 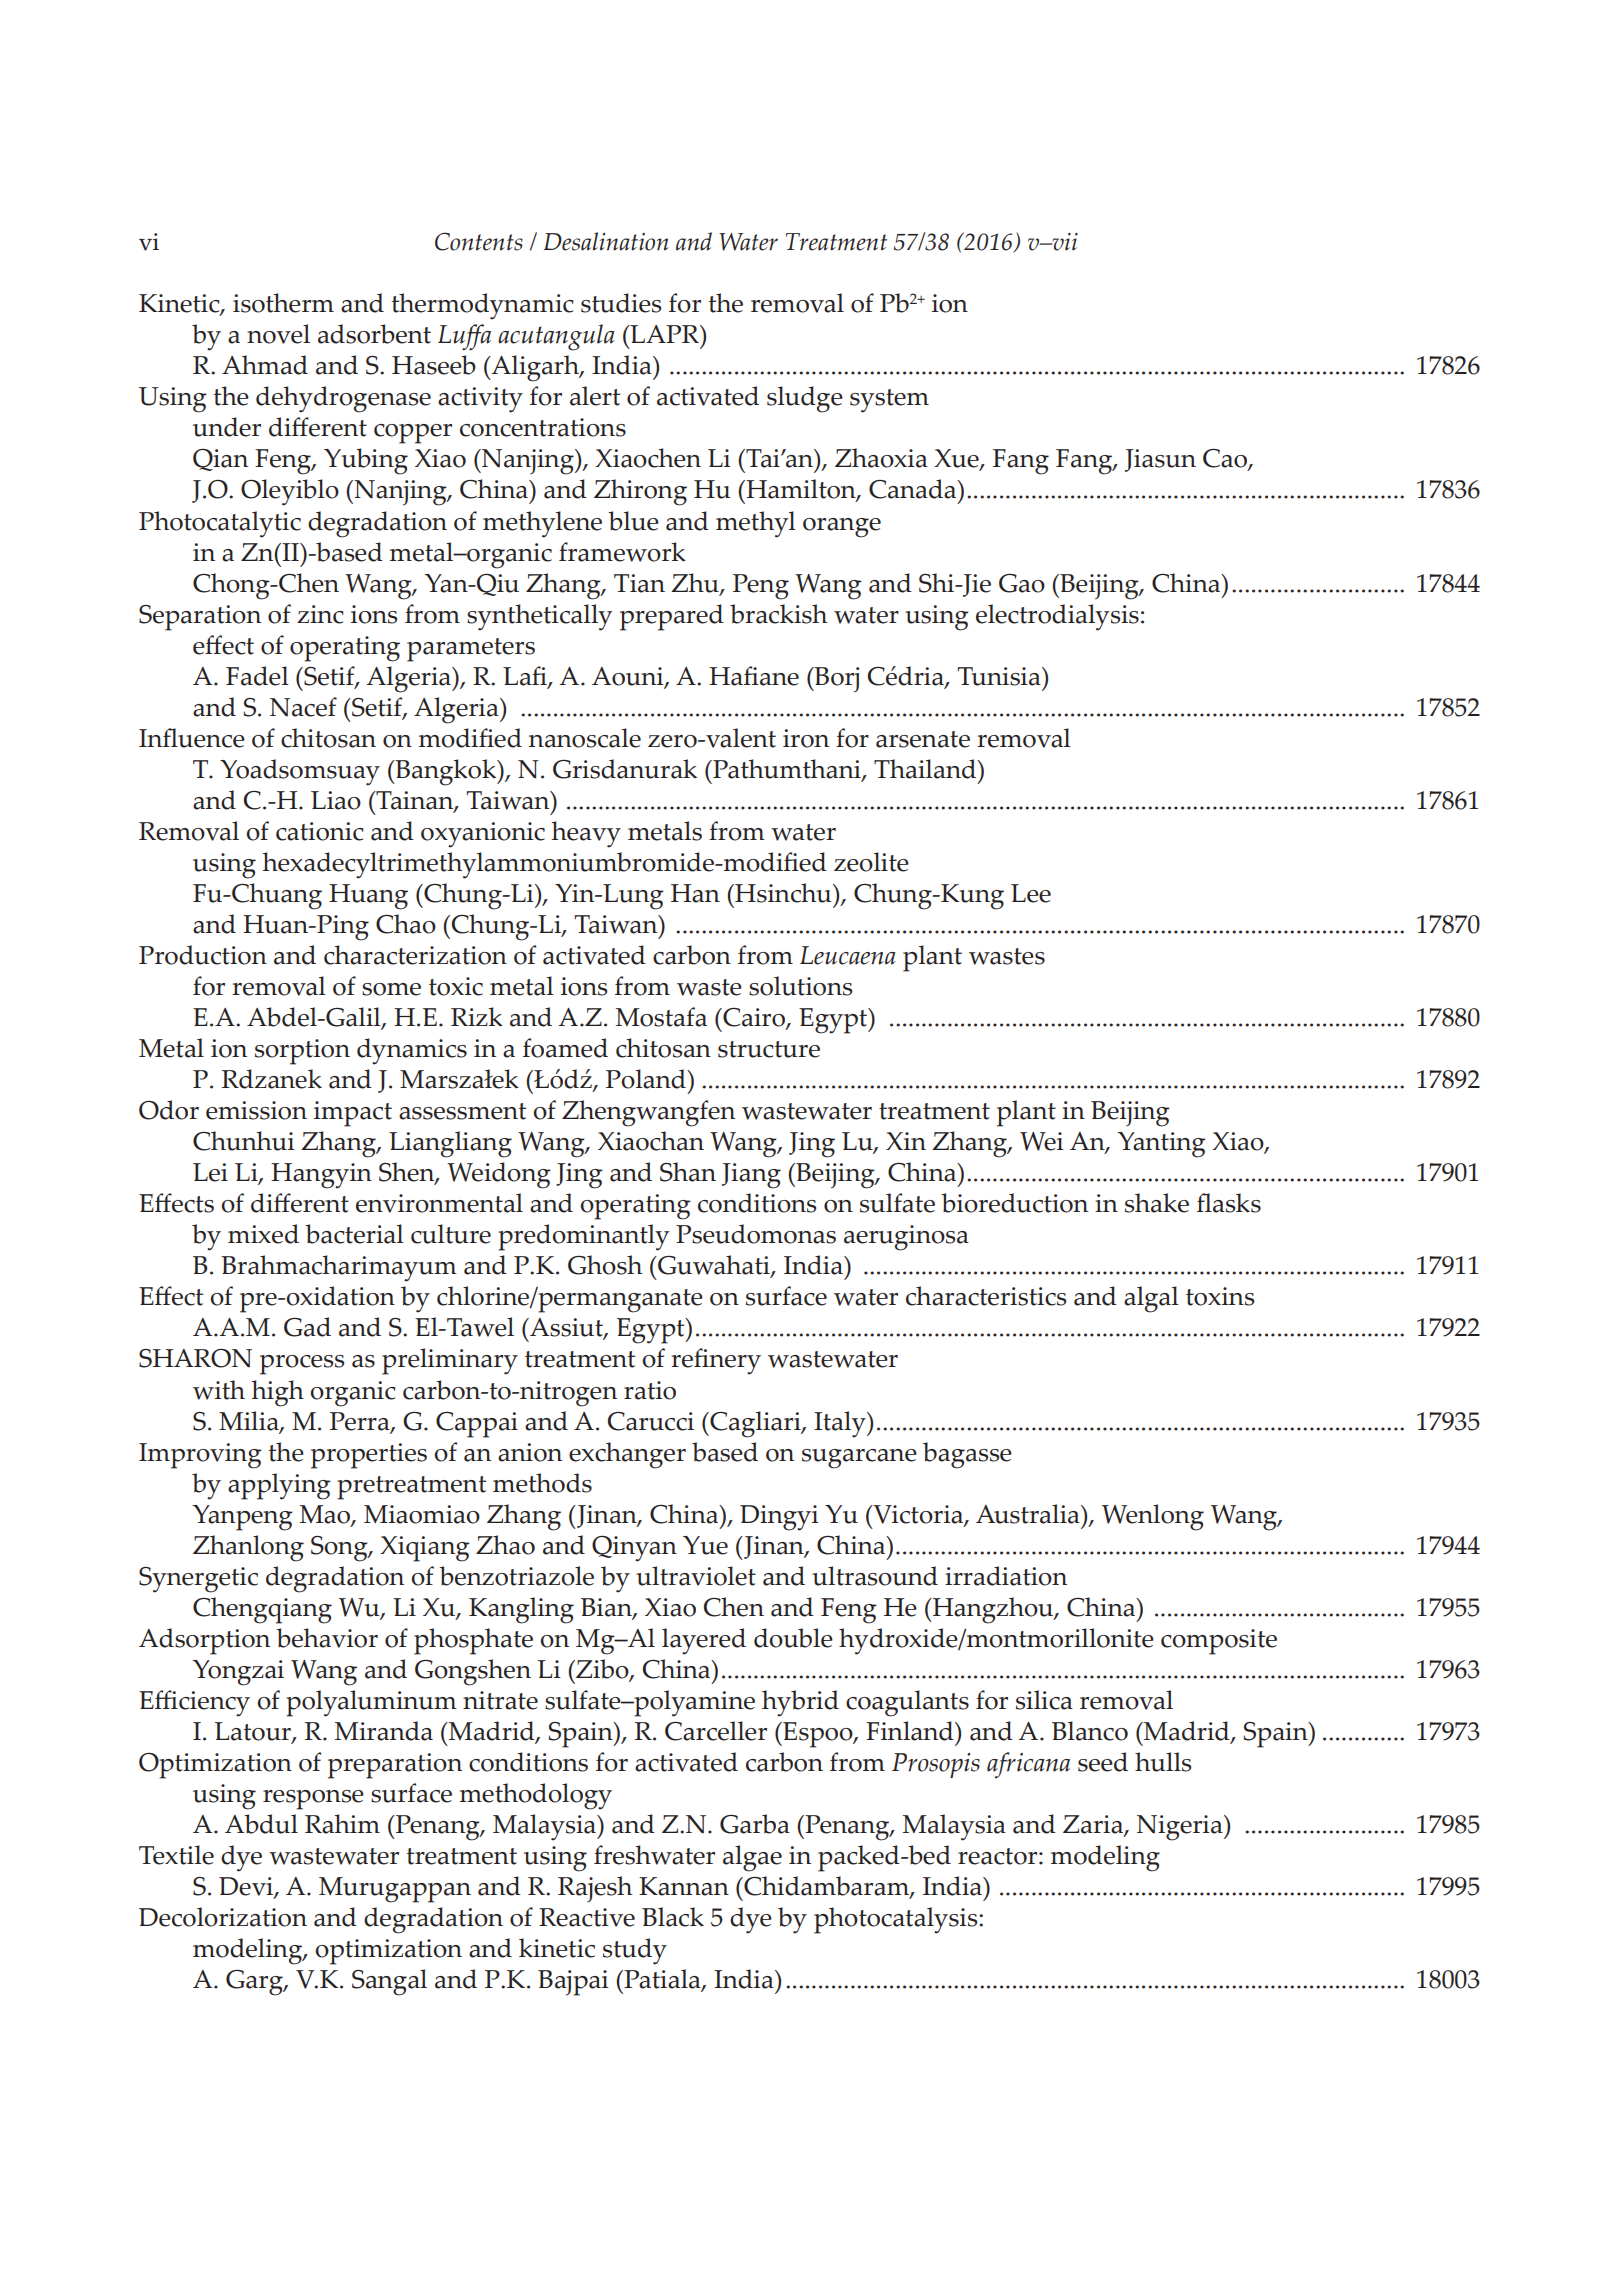 What do you see at coordinates (261, 1824) in the image?
I see `Abdul` at bounding box center [261, 1824].
